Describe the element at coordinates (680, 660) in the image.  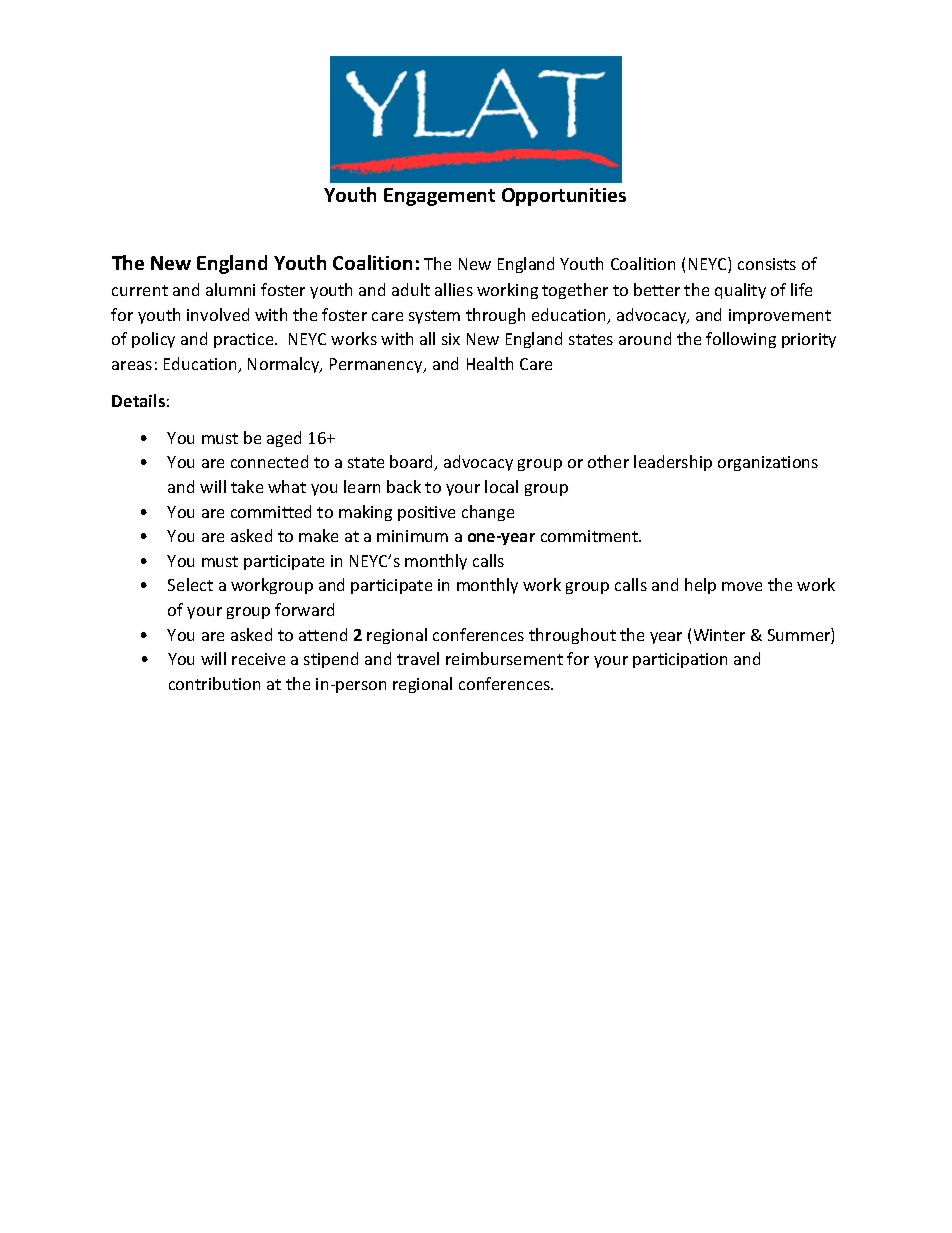
I see `participation` at that location.
